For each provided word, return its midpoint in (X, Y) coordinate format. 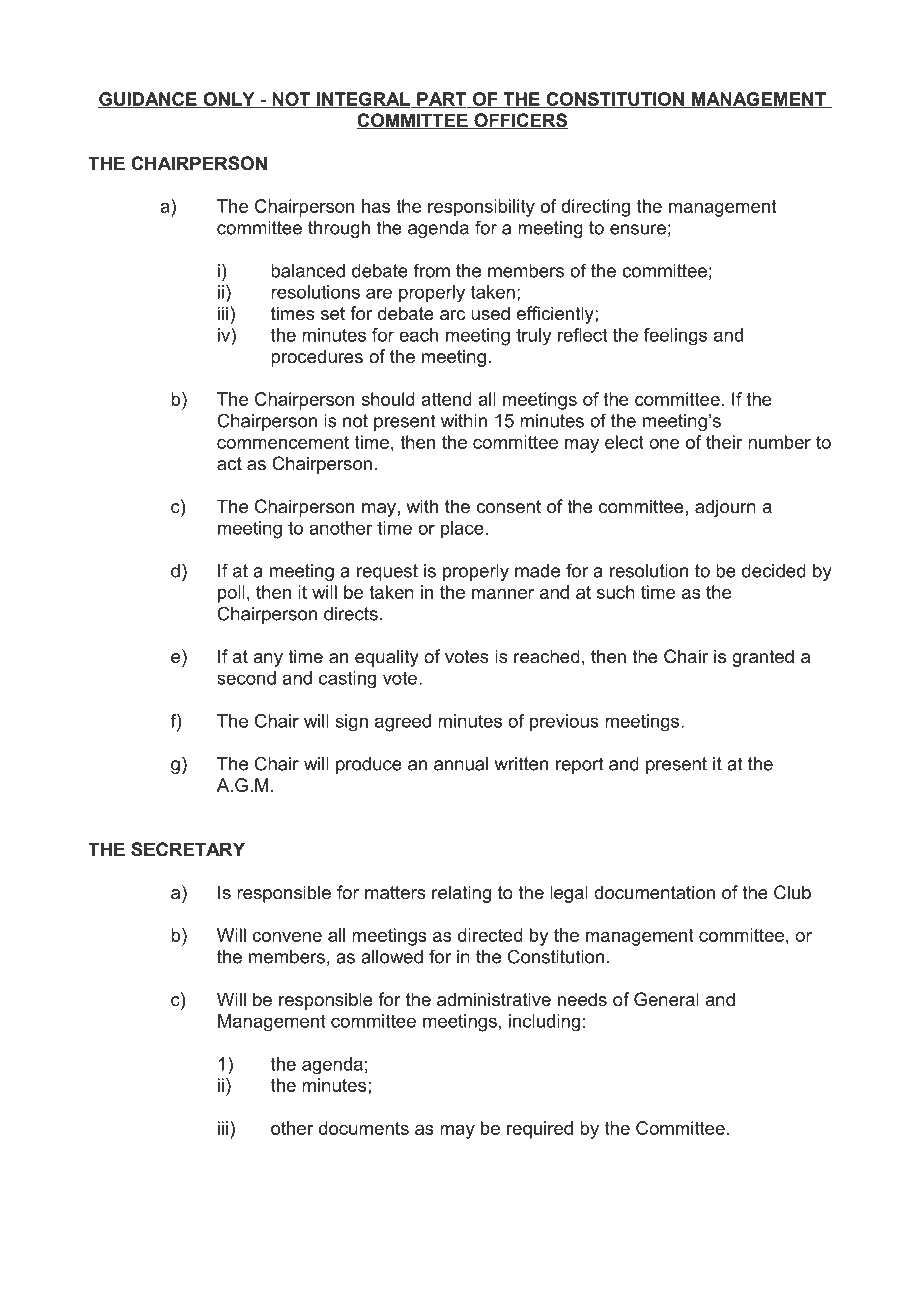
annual (461, 764)
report (579, 765)
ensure (638, 229)
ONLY (229, 100)
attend (446, 399)
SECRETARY (188, 849)
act (229, 463)
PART (442, 100)
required (540, 1130)
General (666, 999)
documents (364, 1128)
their (724, 442)
